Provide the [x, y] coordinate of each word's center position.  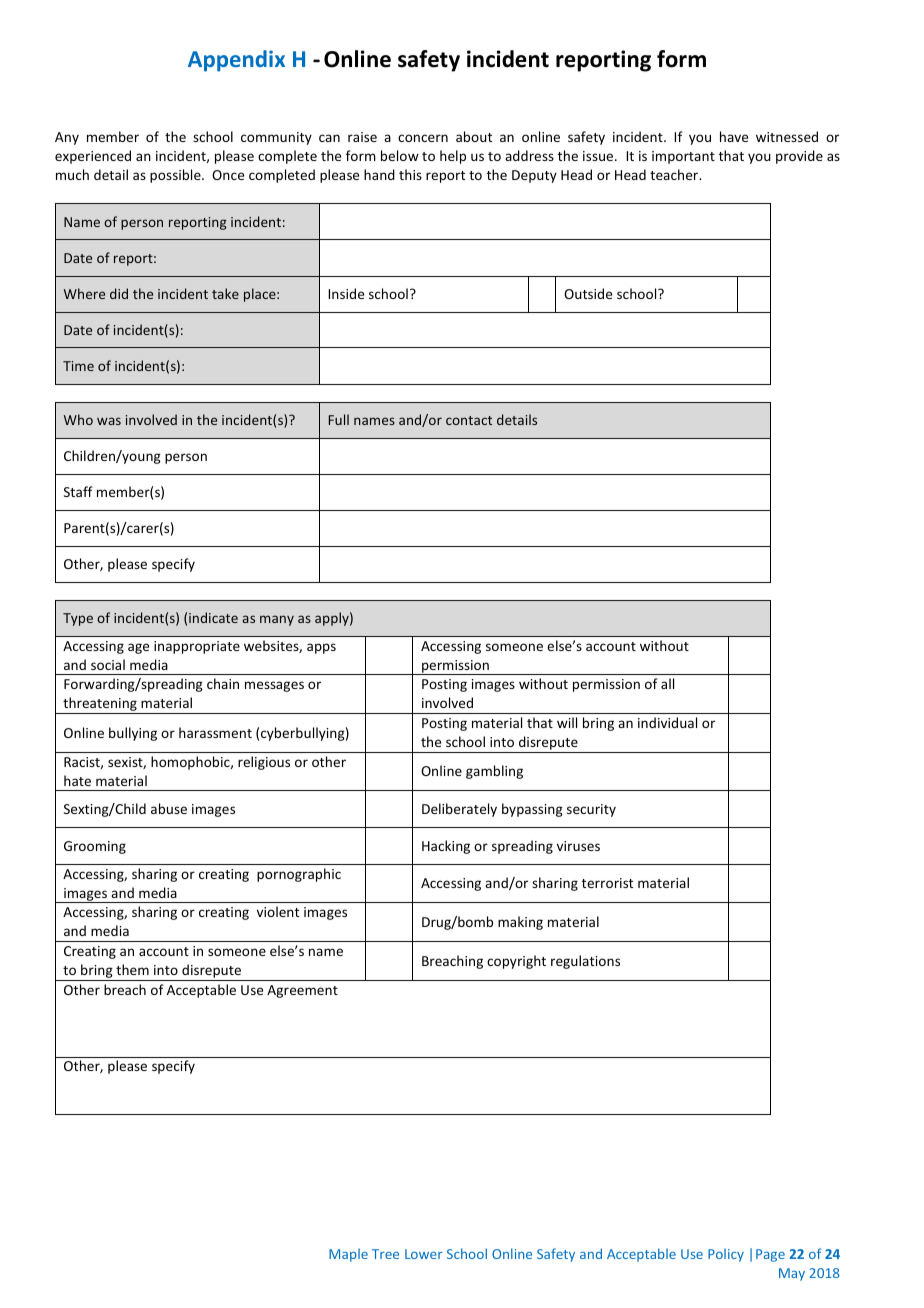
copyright [516, 962]
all [667, 683]
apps [321, 648]
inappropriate [197, 647]
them [132, 969]
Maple [348, 1255]
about [474, 136]
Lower [424, 1254]
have [734, 136]
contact [469, 420]
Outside [588, 293]
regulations [585, 962]
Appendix [236, 61]
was [109, 421]
